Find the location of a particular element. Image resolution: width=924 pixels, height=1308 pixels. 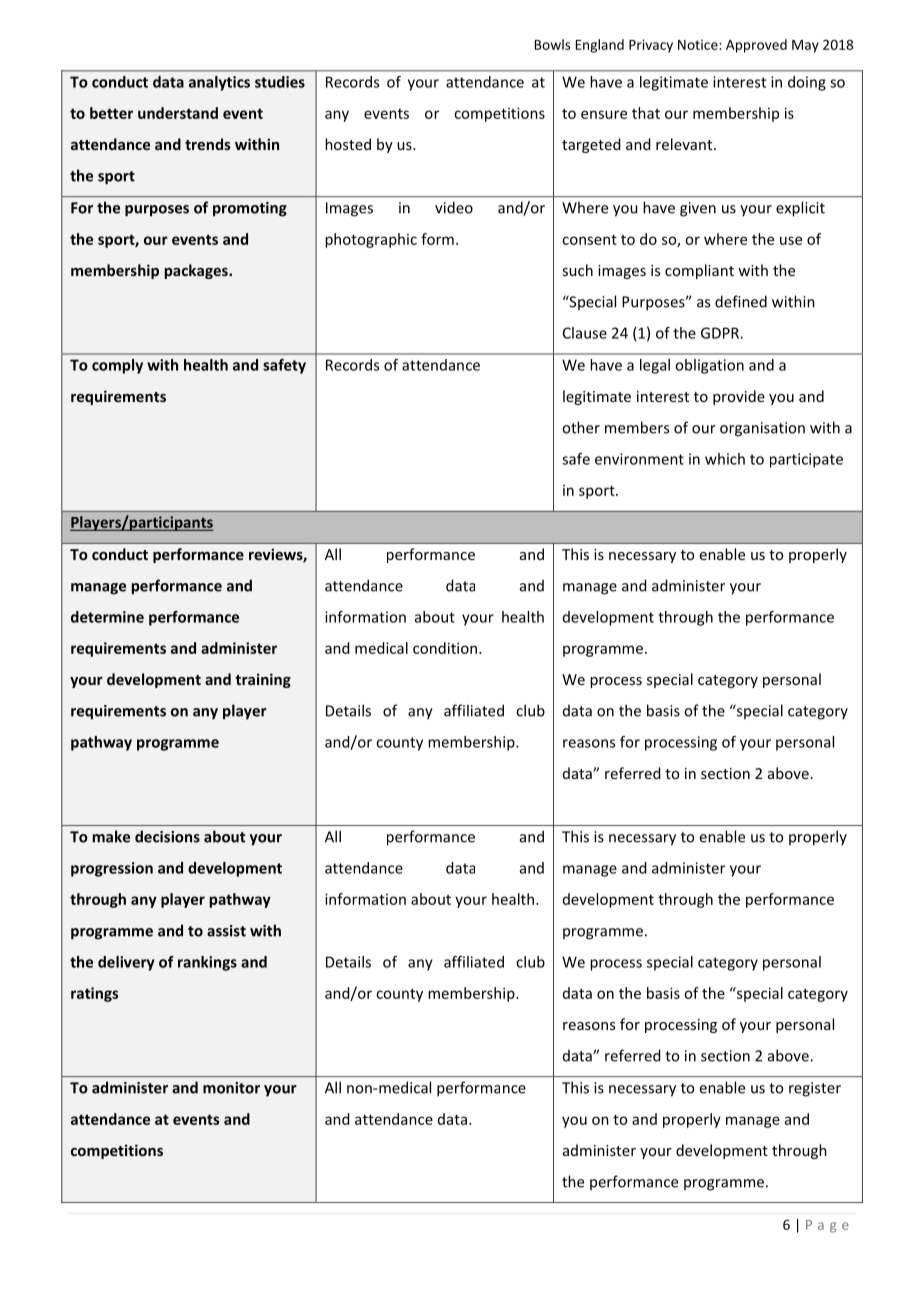

condition is located at coordinates (445, 648).
